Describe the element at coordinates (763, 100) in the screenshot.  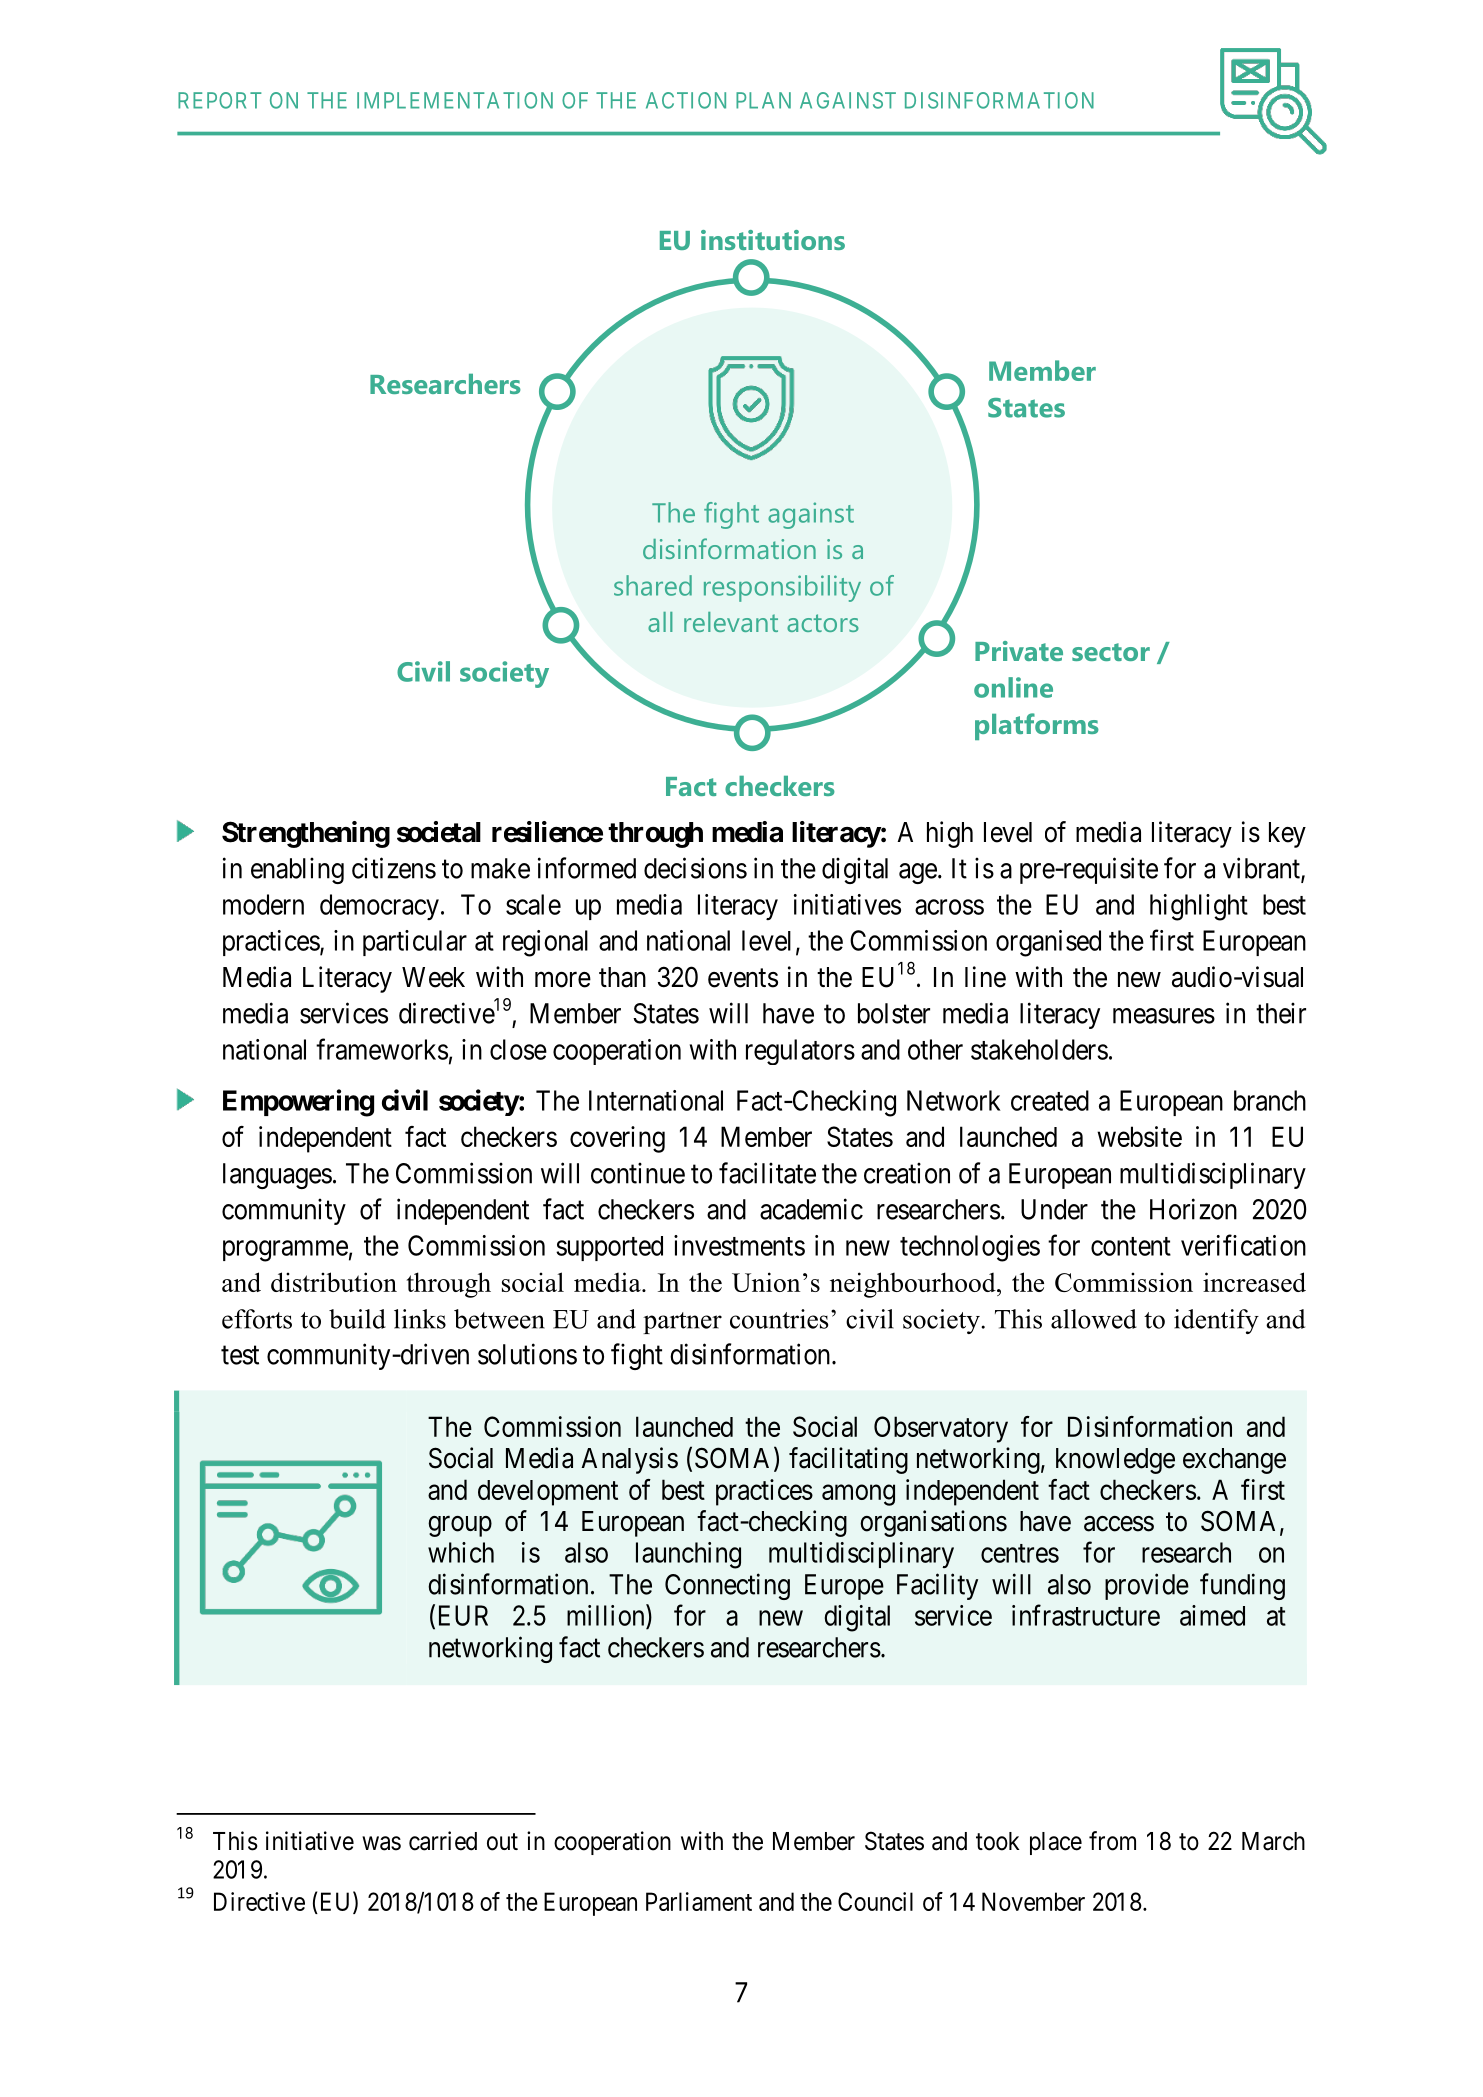
I see `PLAN` at that location.
